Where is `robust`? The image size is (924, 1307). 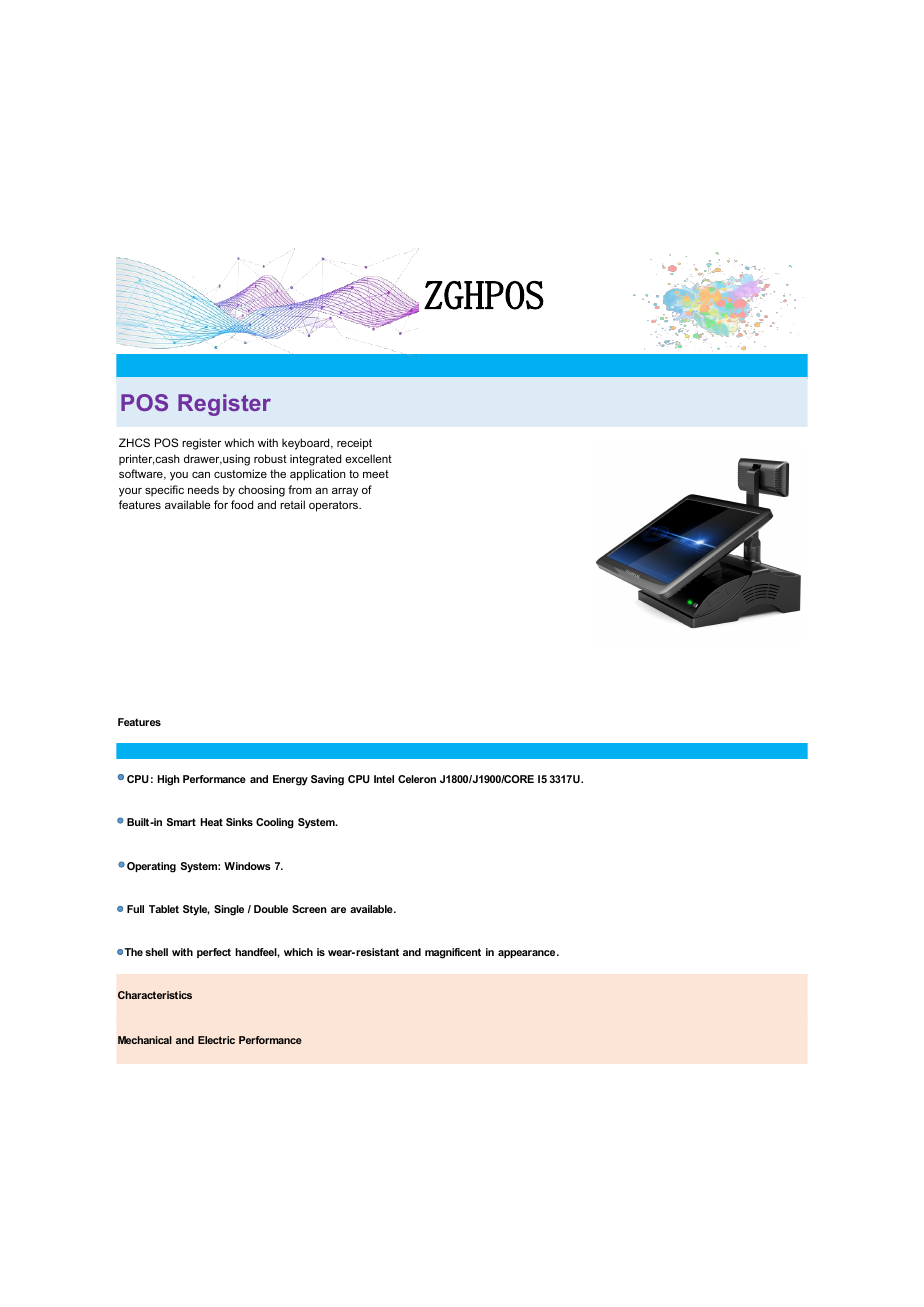
robust is located at coordinates (270, 458).
